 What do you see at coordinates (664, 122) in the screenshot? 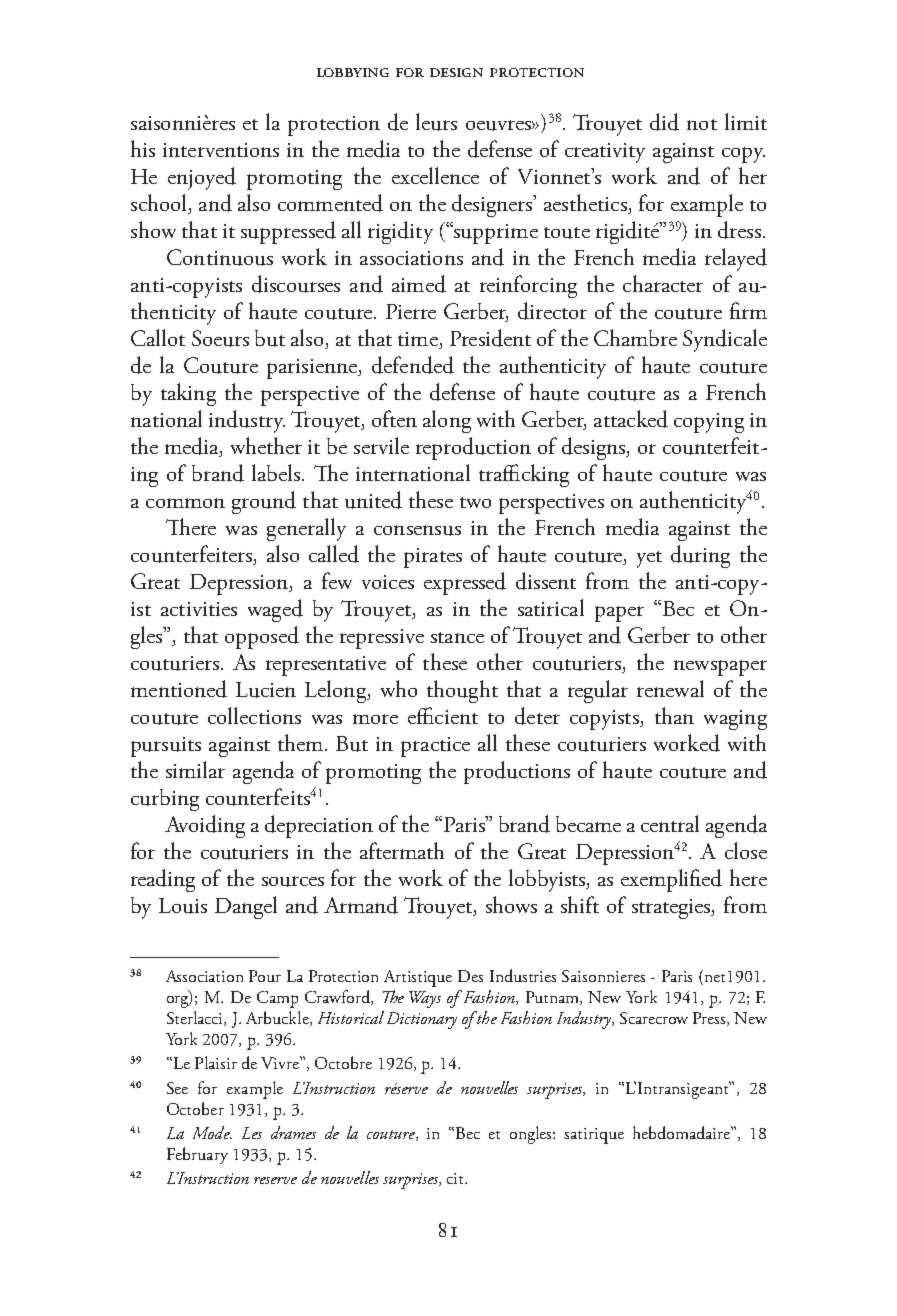
I see `did` at bounding box center [664, 122].
